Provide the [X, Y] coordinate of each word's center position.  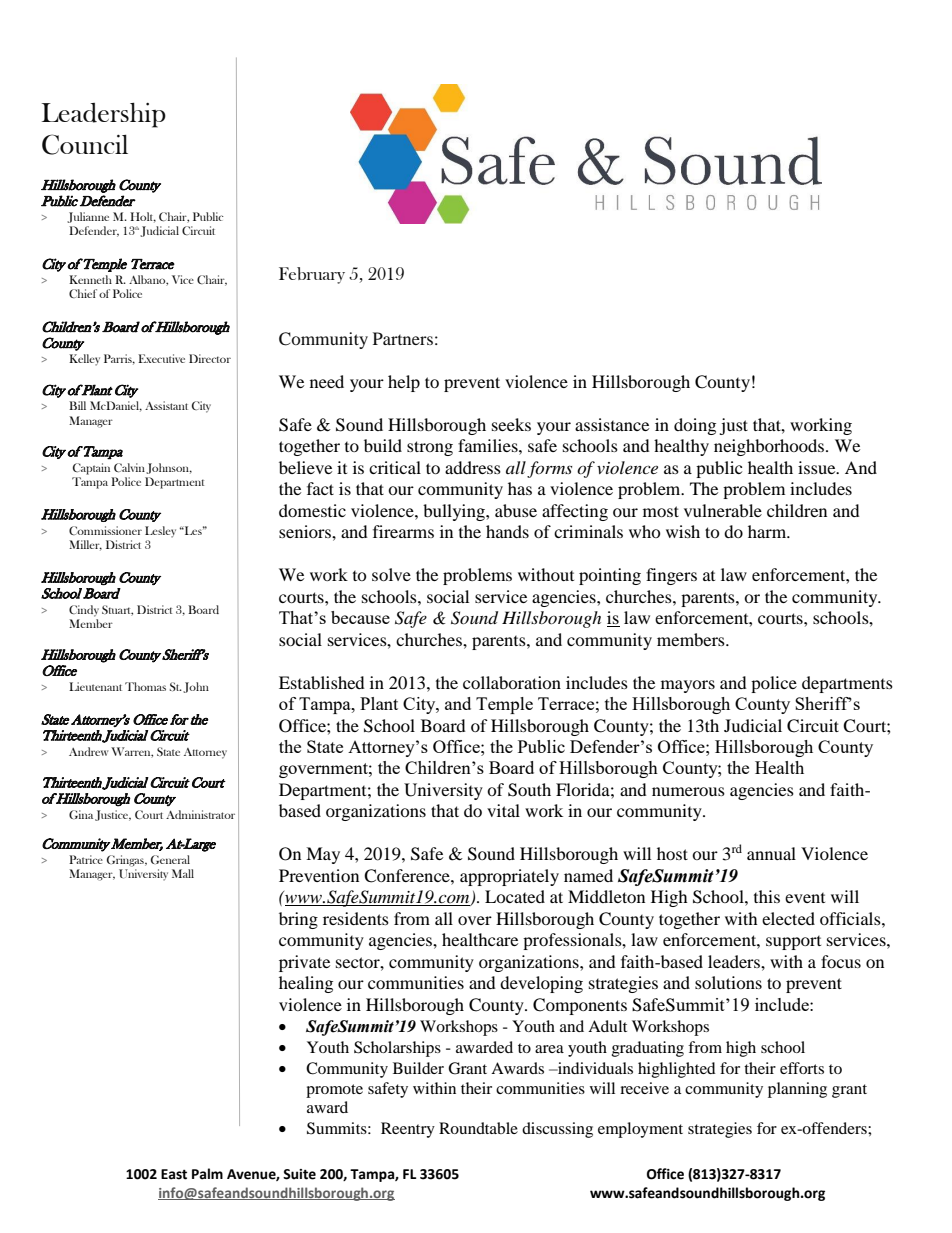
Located [515, 896]
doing [695, 426]
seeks [511, 424]
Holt [143, 217]
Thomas [145, 686]
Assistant [166, 405]
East [174, 1174]
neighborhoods [770, 447]
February [312, 275]
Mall [183, 873]
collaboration [512, 682]
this [767, 896]
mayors [688, 686]
